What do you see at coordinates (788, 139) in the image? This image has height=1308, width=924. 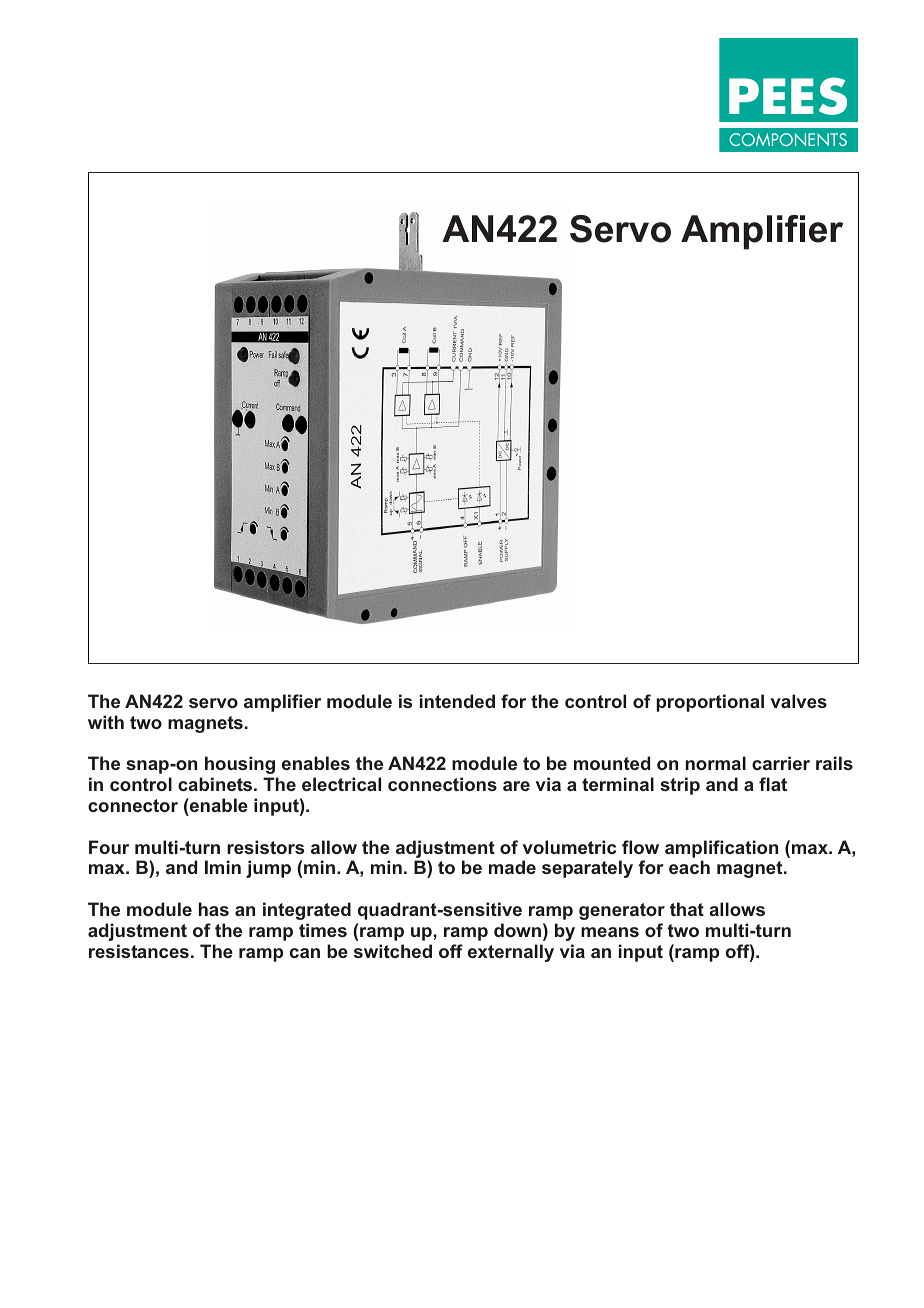 I see `COMPONENTS` at bounding box center [788, 139].
